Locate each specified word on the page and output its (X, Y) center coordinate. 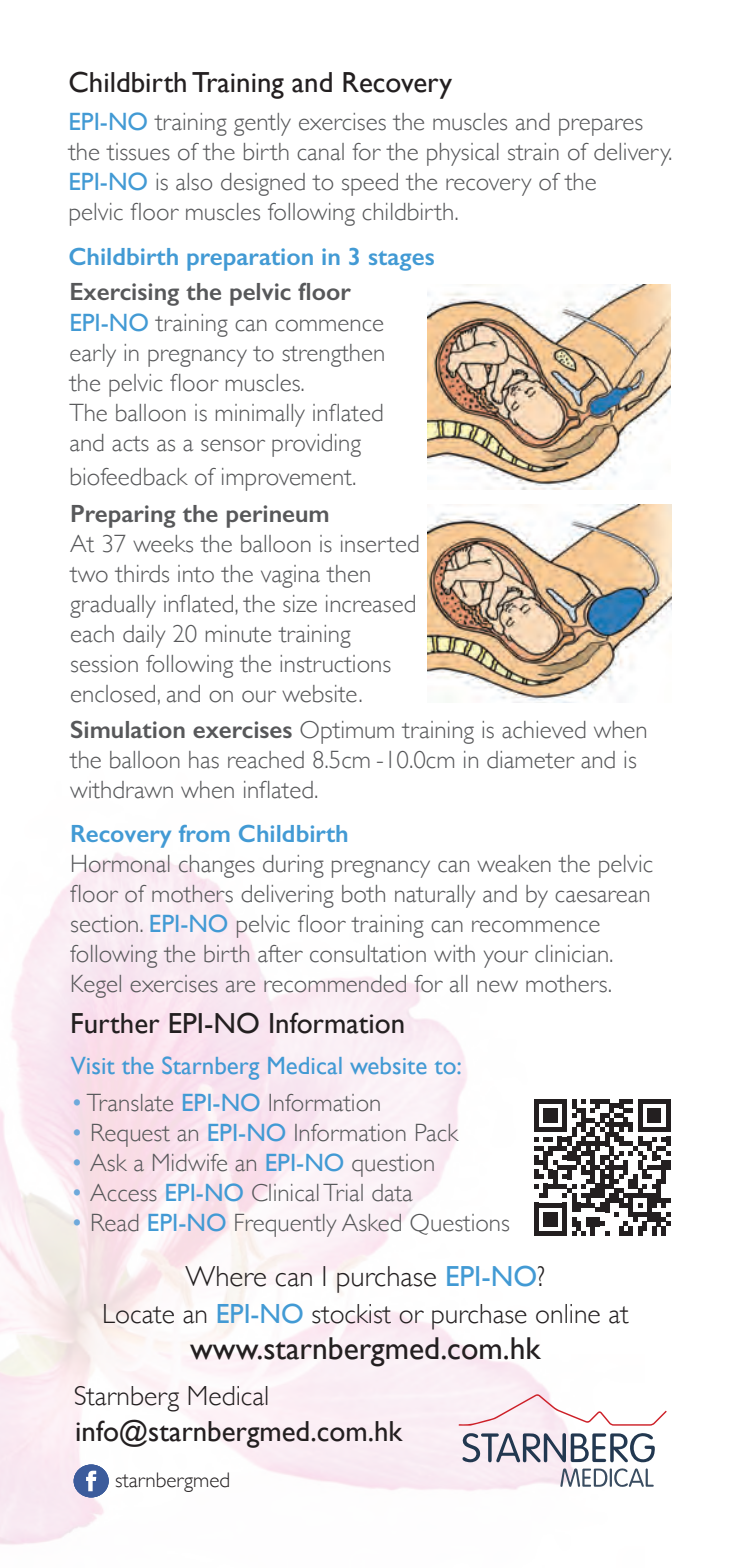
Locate (139, 1314)
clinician (571, 954)
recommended (335, 984)
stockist (351, 1314)
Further (115, 1023)
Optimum (347, 732)
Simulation (128, 729)
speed (370, 184)
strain (533, 152)
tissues (138, 152)
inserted (380, 544)
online (568, 1314)
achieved (544, 730)
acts (130, 444)
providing (316, 445)
